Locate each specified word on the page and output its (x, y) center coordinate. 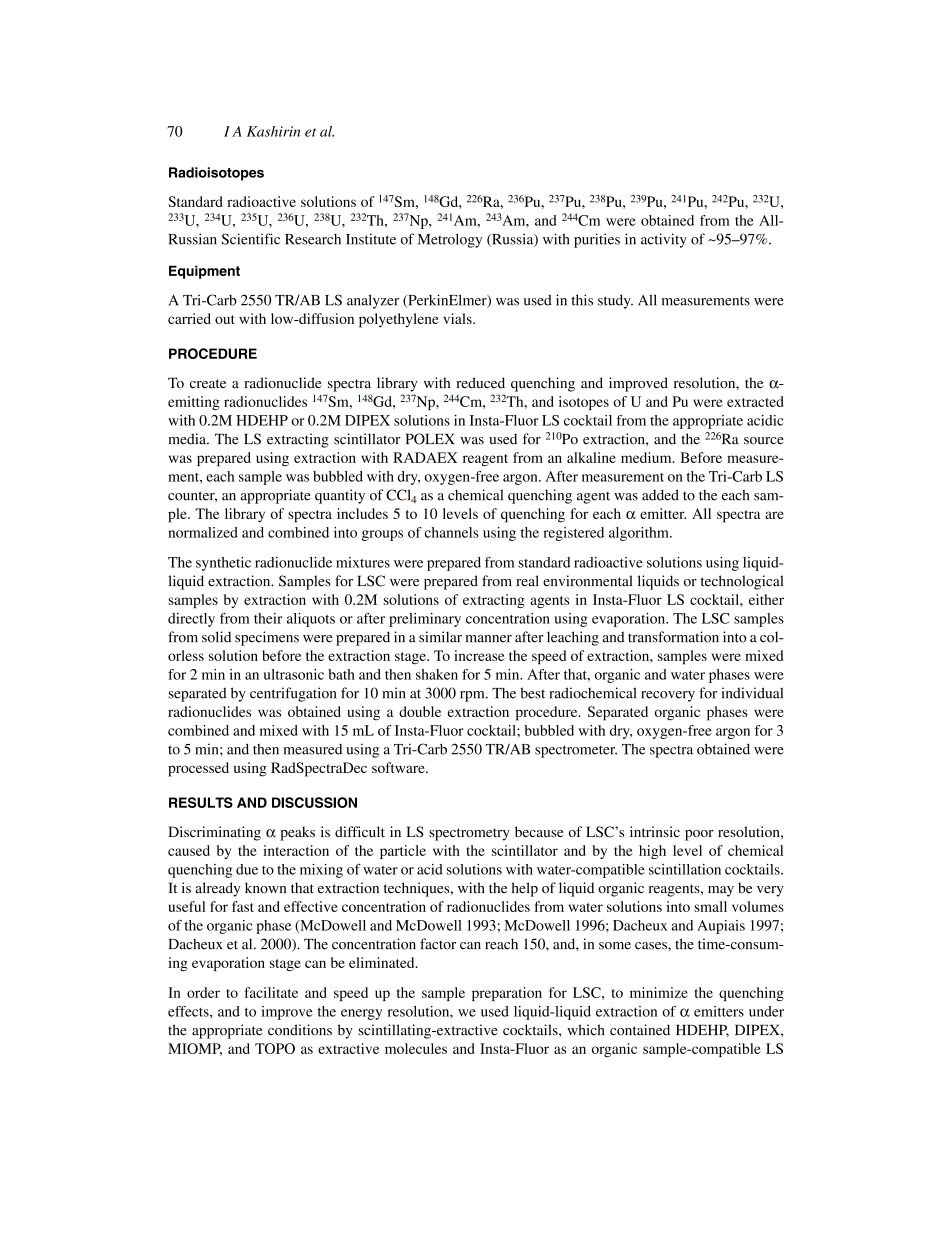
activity (664, 240)
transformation (673, 637)
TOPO (275, 1048)
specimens (267, 638)
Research (313, 239)
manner (488, 639)
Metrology (450, 240)
